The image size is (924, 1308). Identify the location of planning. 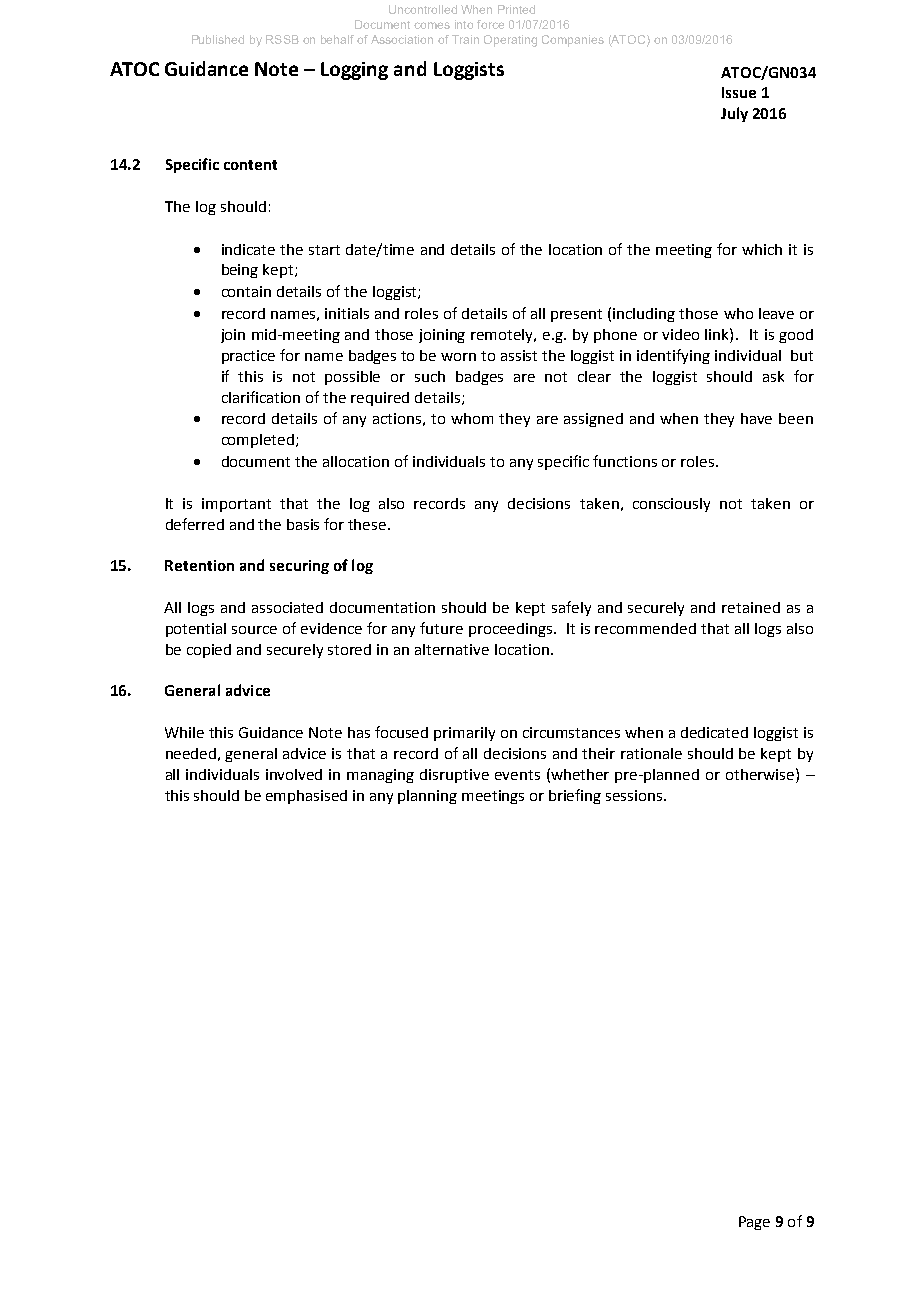
(427, 797).
